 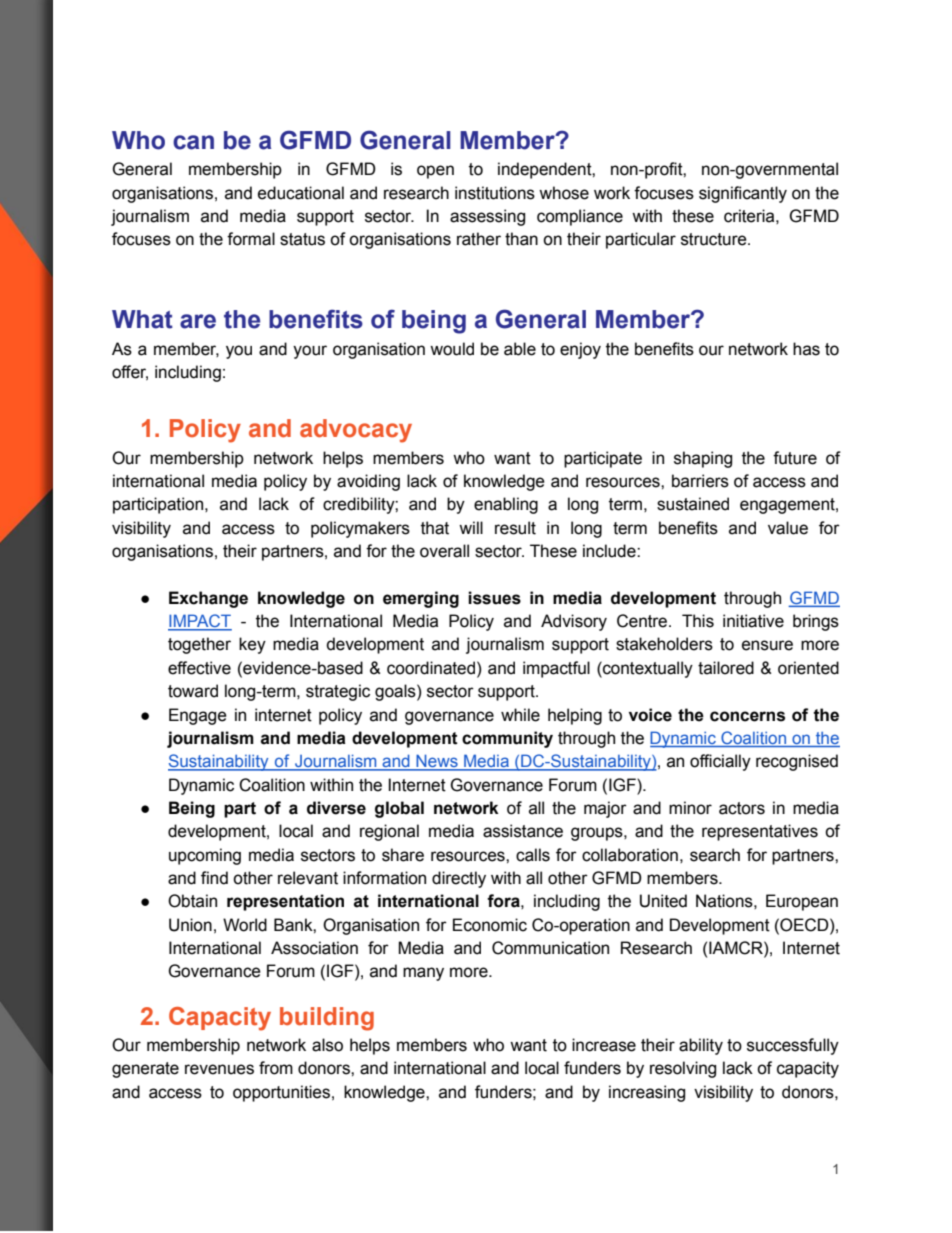 I want to click on resolving, so click(x=683, y=1069).
